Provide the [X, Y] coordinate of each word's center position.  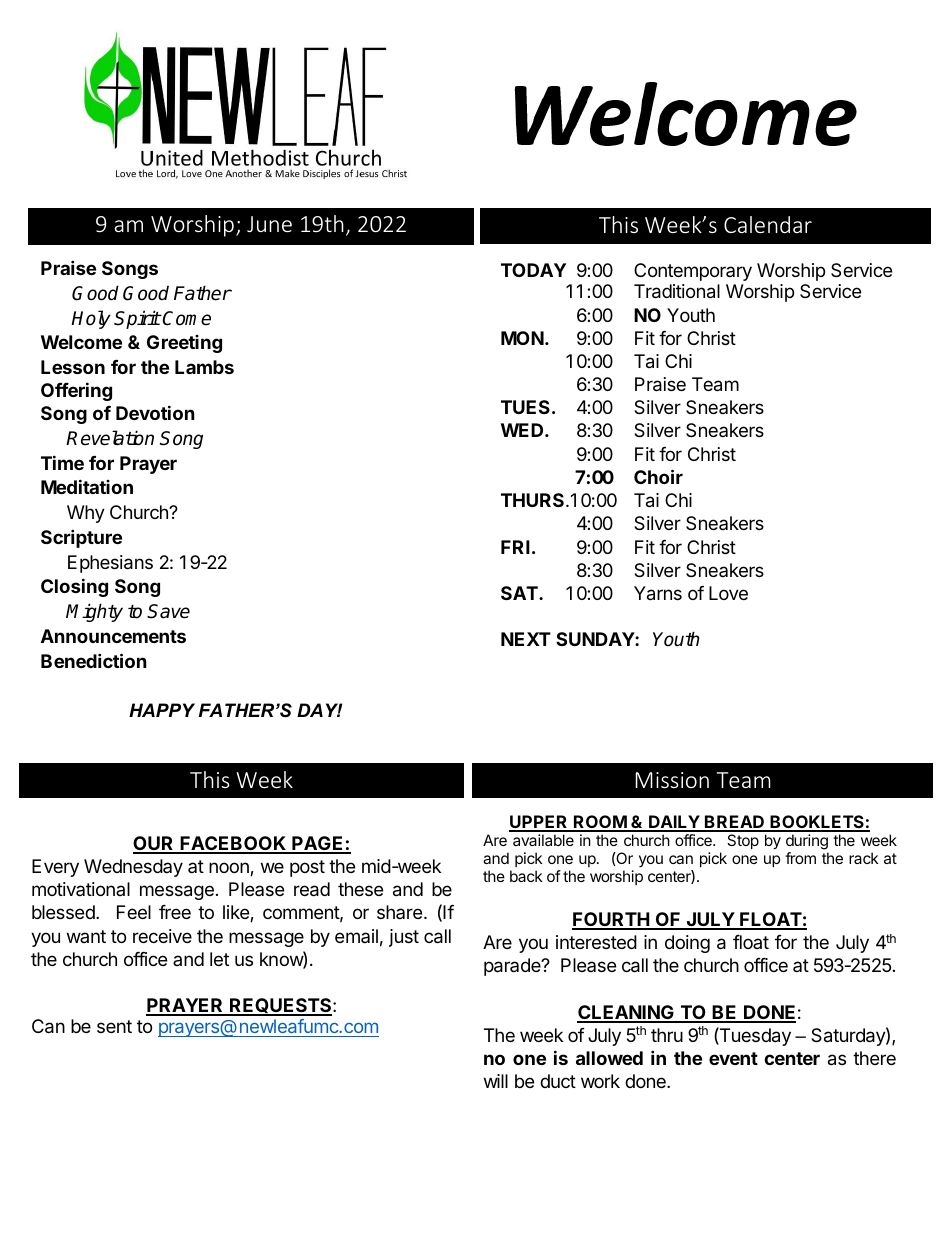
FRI [515, 547]
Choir [658, 476]
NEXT [526, 639]
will [496, 1081]
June [269, 224]
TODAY [533, 270]
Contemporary [693, 272]
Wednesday [133, 868]
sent [114, 1026]
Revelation [110, 438]
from [800, 858]
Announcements [113, 636]
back [526, 876]
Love [728, 593]
